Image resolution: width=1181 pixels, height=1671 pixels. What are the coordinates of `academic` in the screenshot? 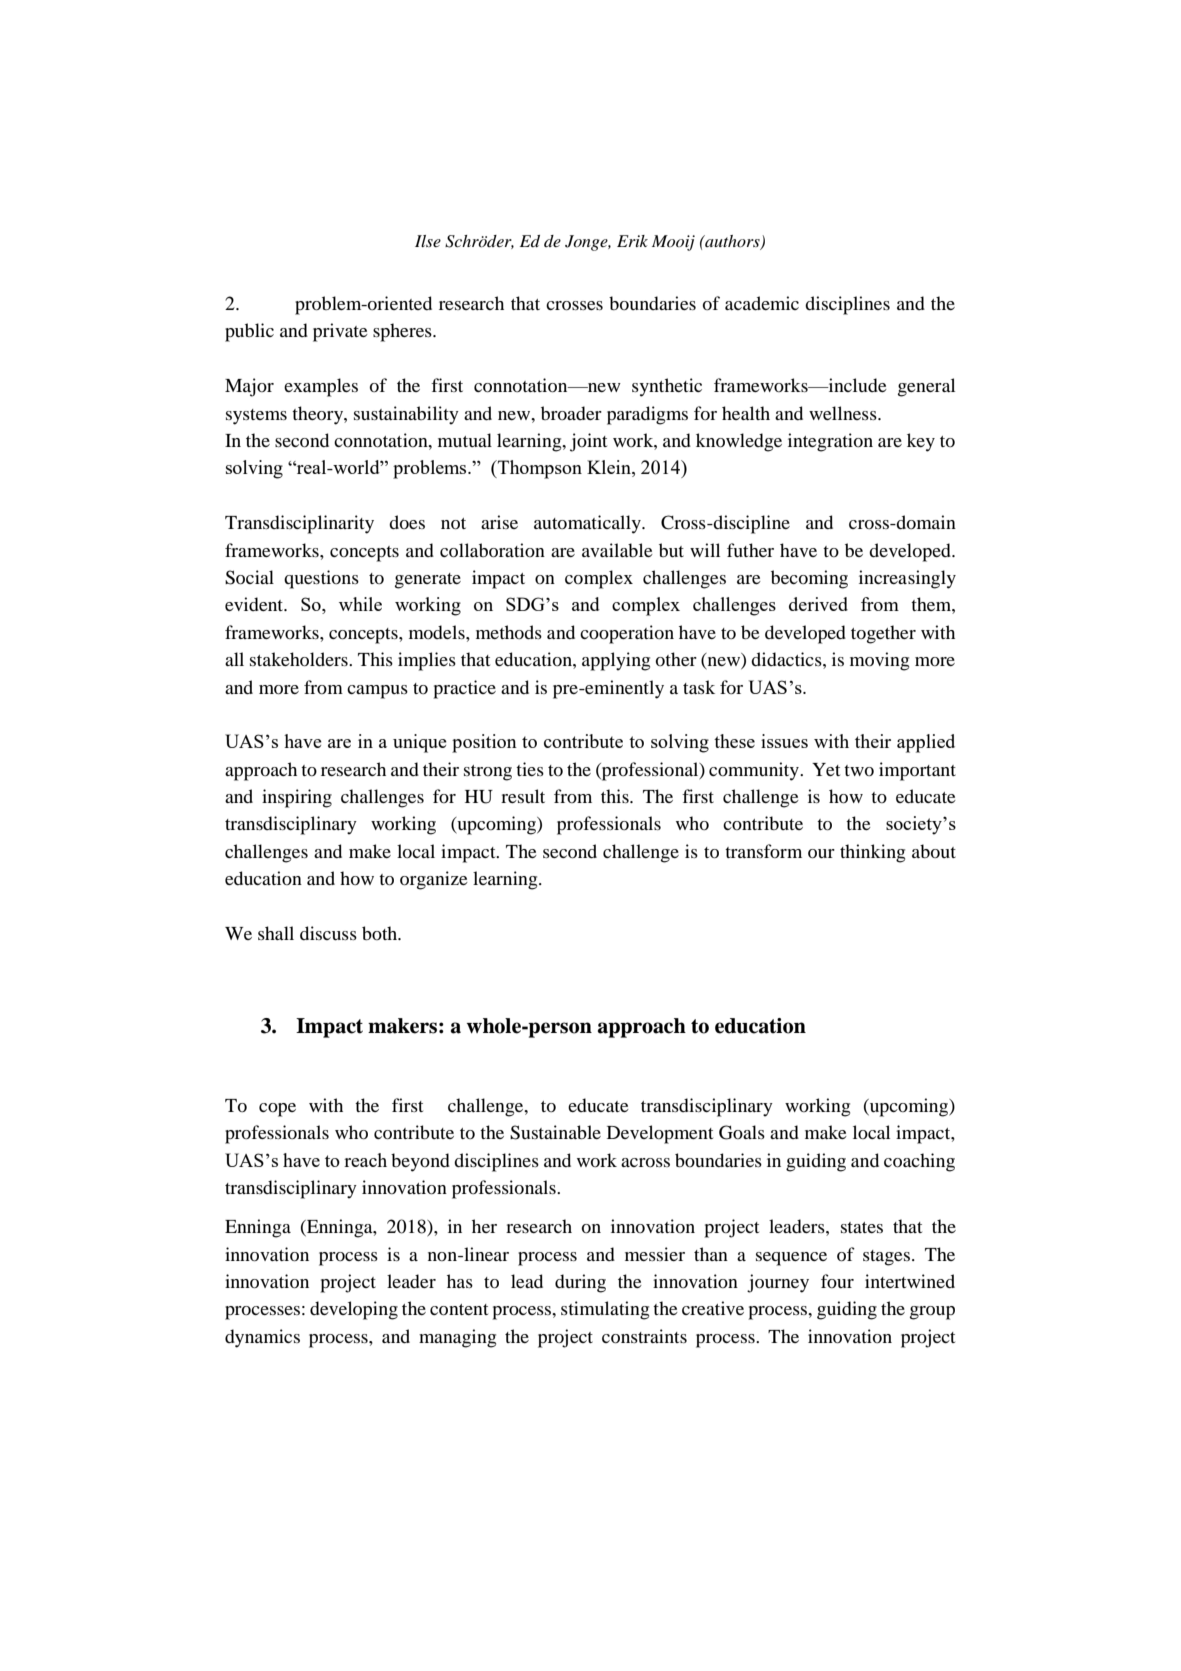 It's located at (762, 303).
